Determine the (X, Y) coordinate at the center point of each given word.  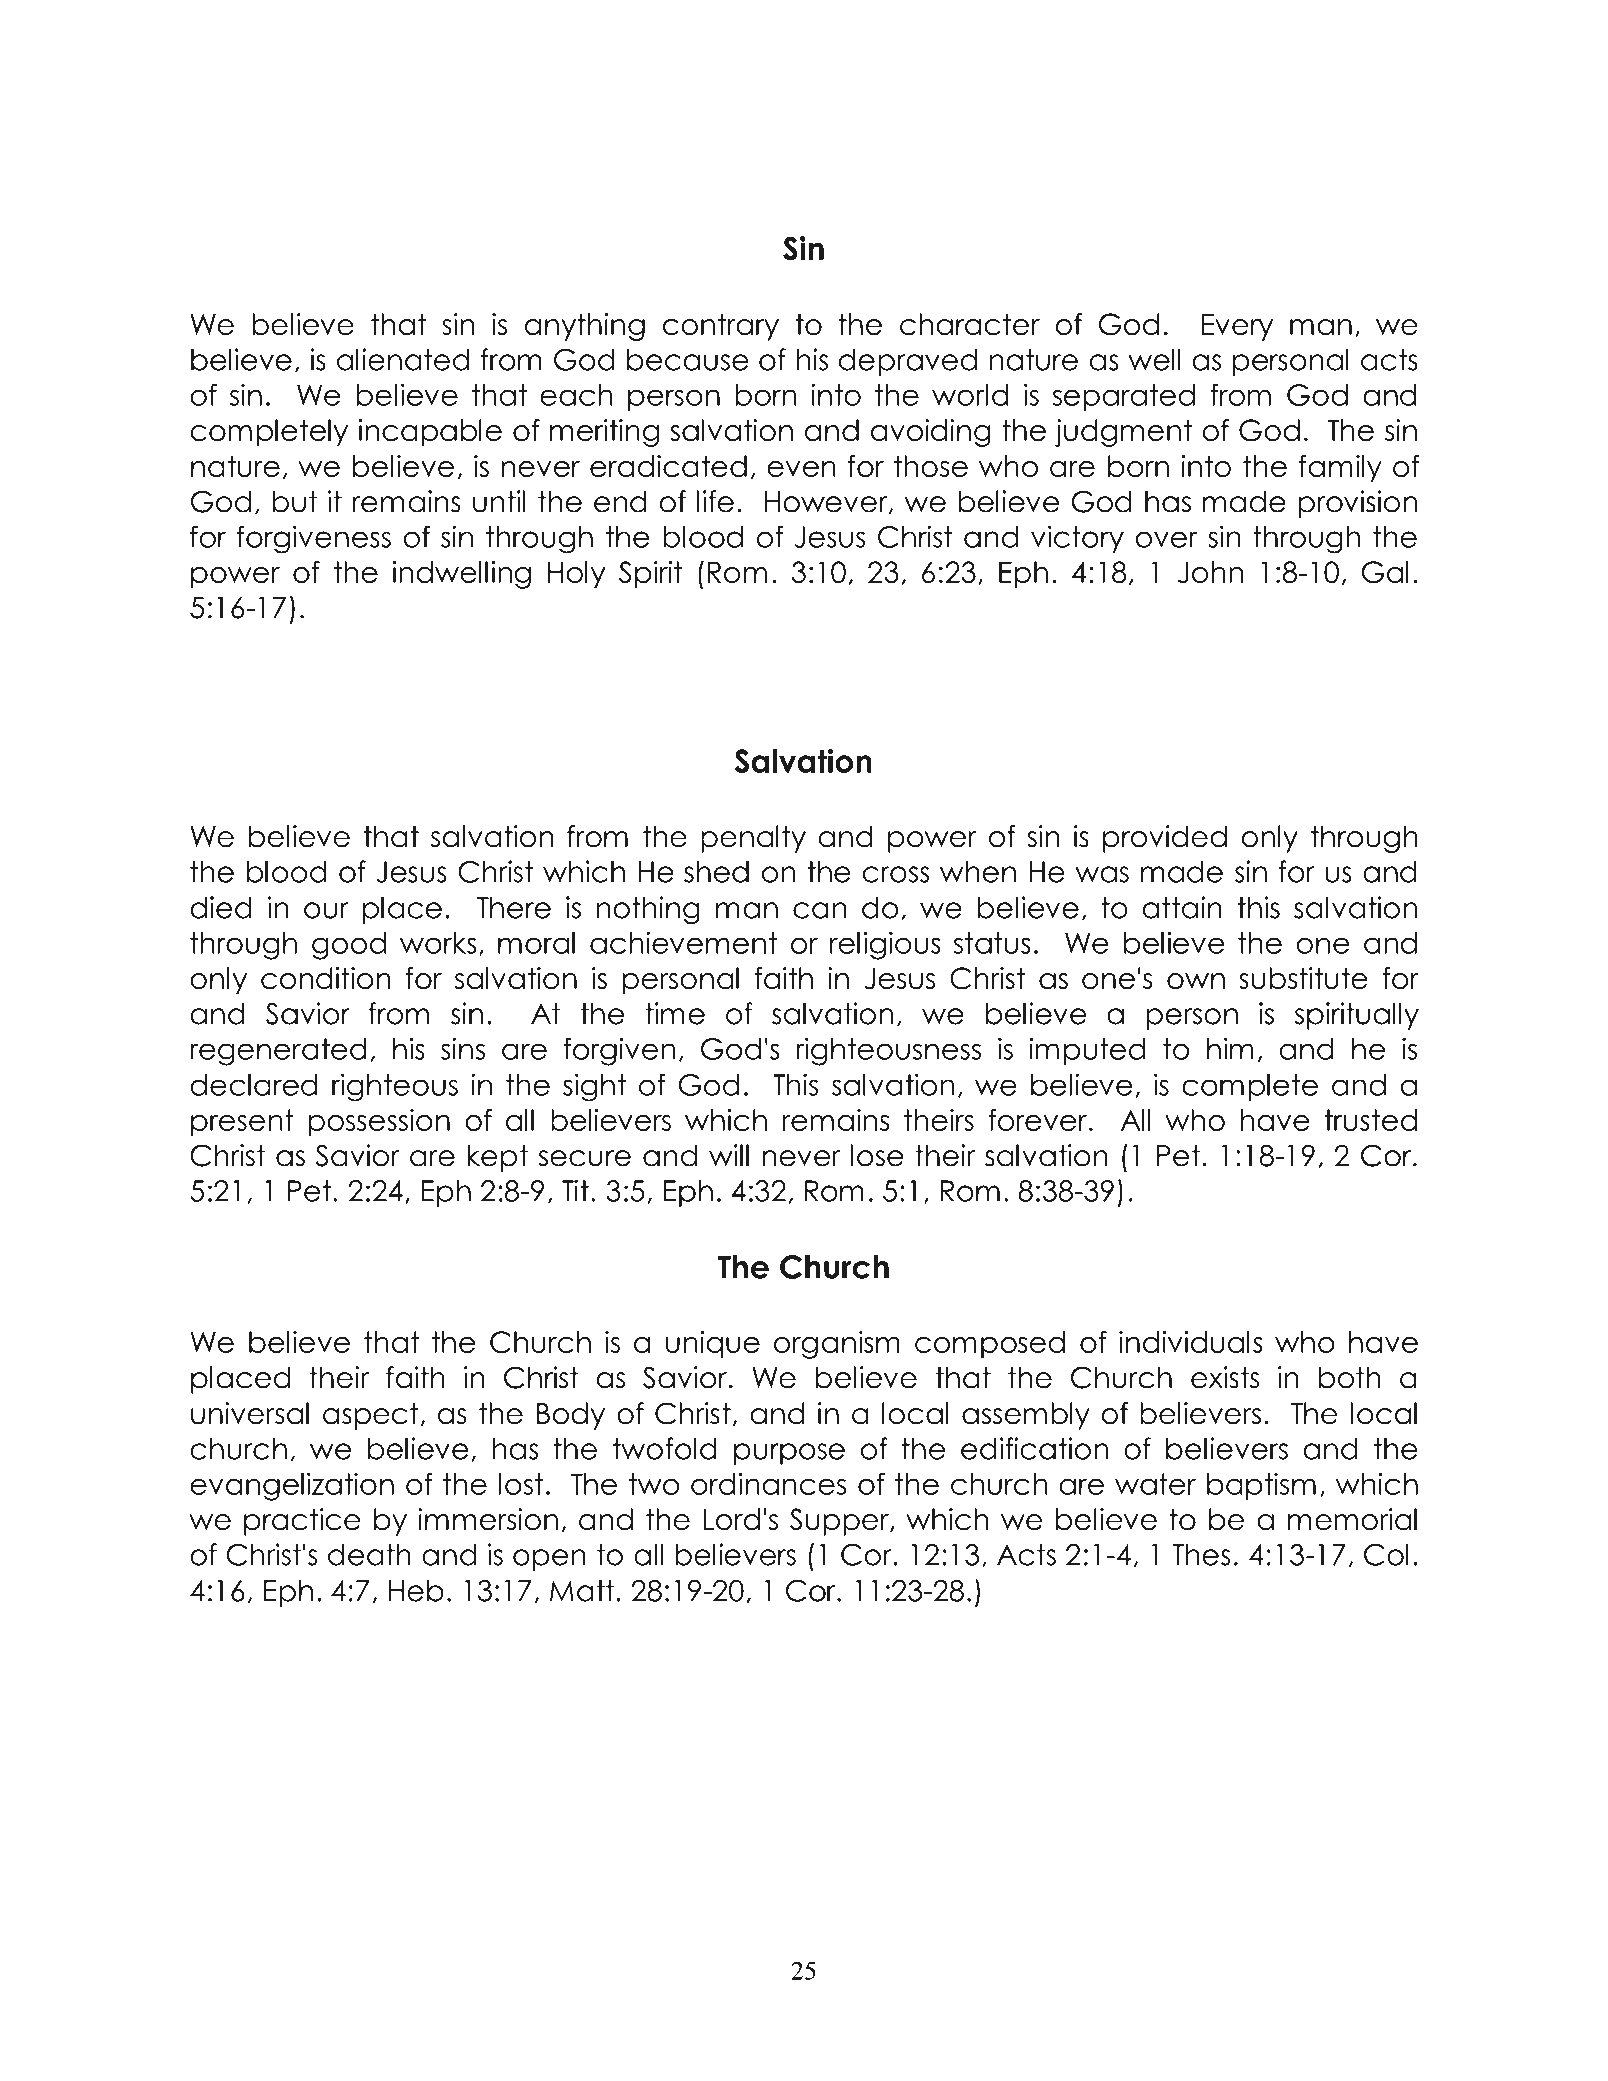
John (1210, 572)
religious (885, 945)
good (349, 946)
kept (497, 1158)
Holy (577, 575)
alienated (403, 359)
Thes (1201, 1554)
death (369, 1554)
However (827, 502)
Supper (840, 1522)
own (1196, 981)
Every (1237, 327)
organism (837, 1345)
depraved (908, 362)
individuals (1191, 1342)
